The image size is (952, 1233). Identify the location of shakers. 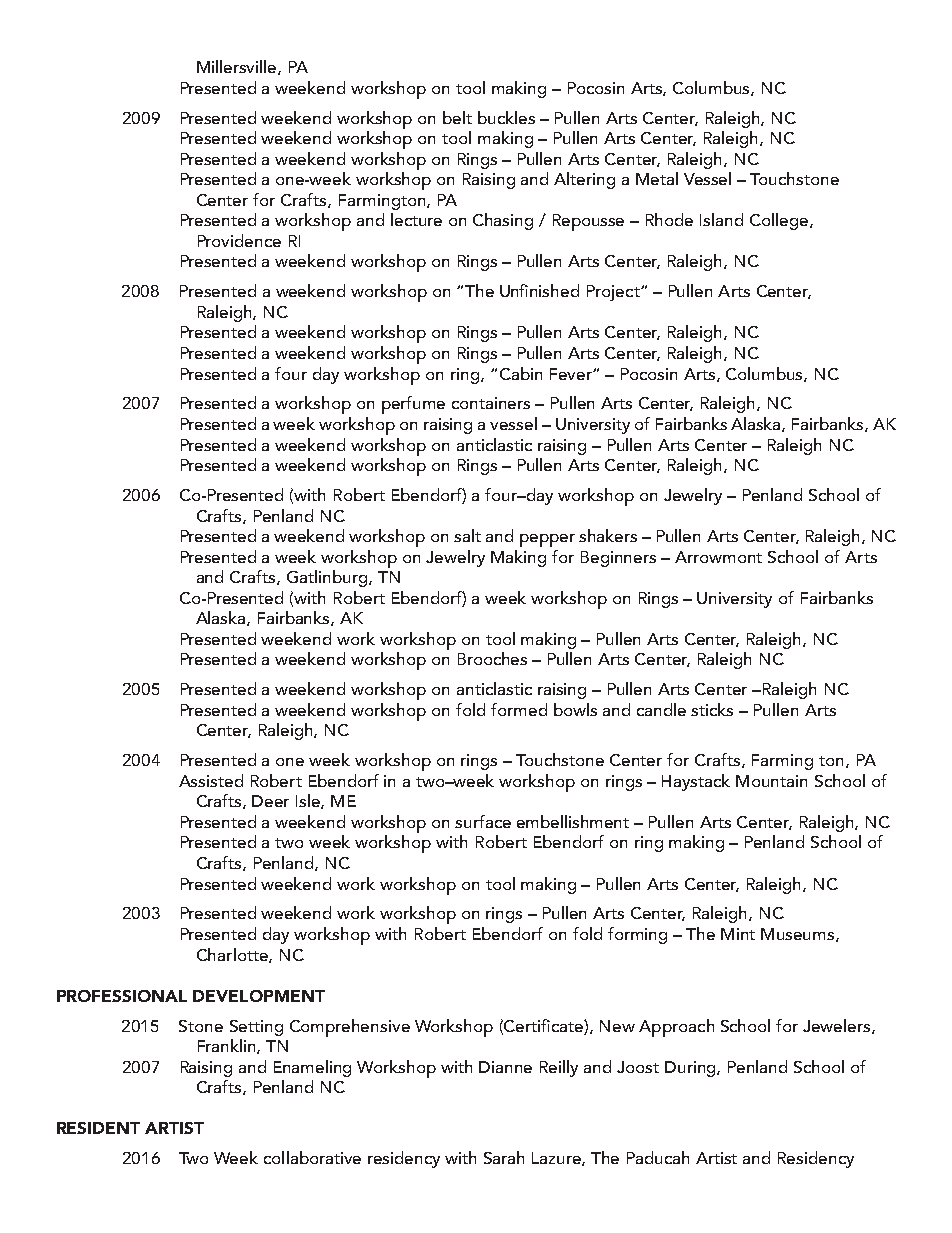
(608, 535).
